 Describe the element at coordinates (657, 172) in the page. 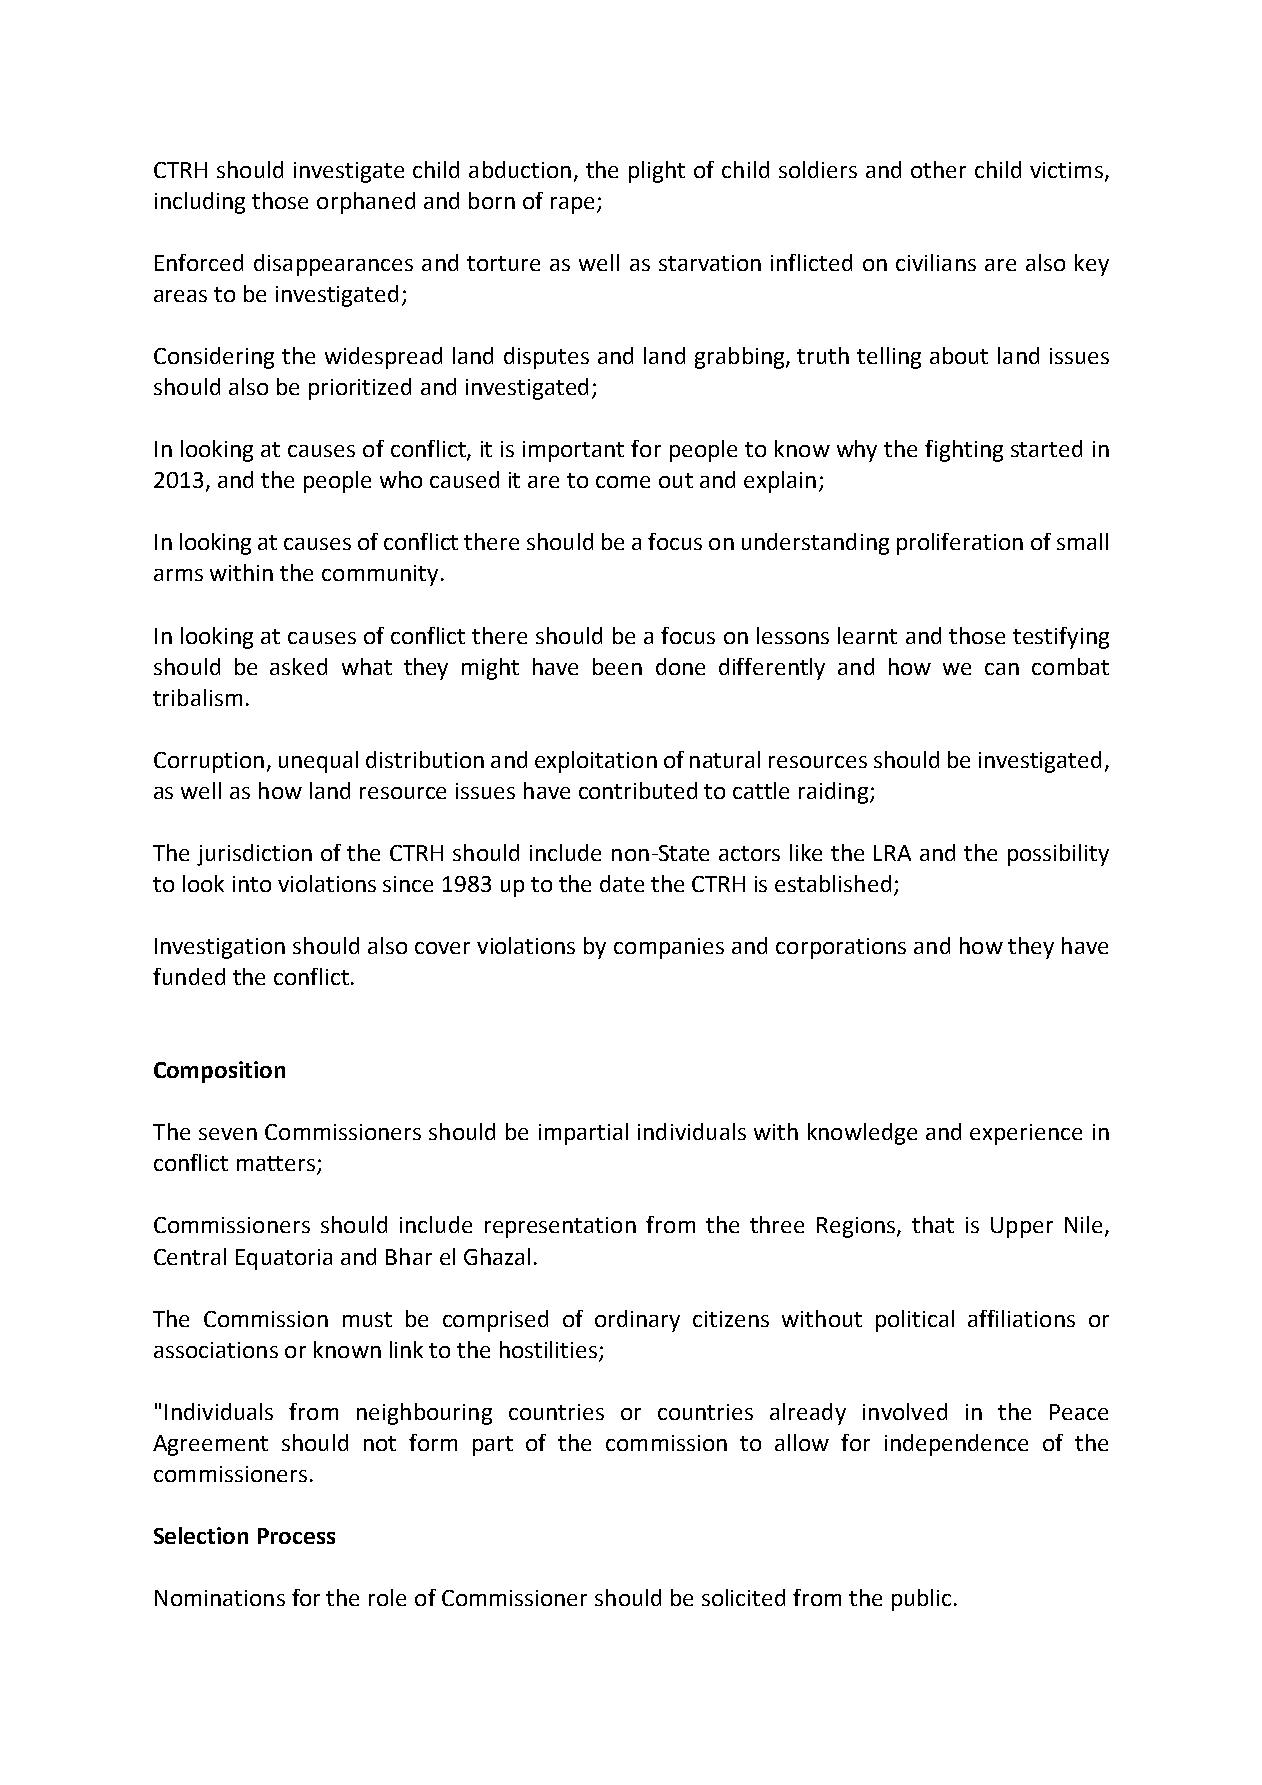

I see `plight` at that location.
